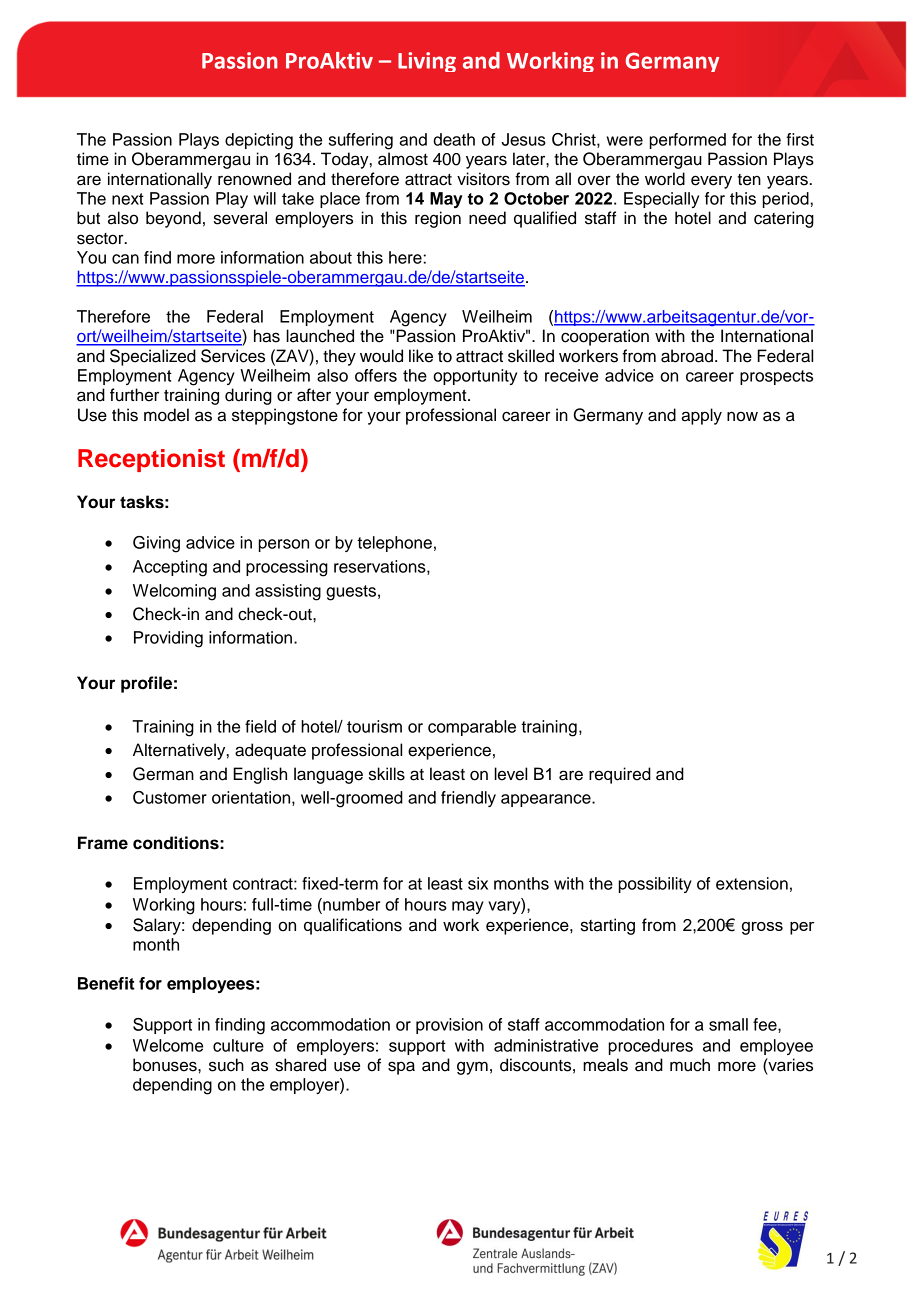 The image size is (924, 1308). What do you see at coordinates (394, 544) in the document?
I see `telephone` at bounding box center [394, 544].
